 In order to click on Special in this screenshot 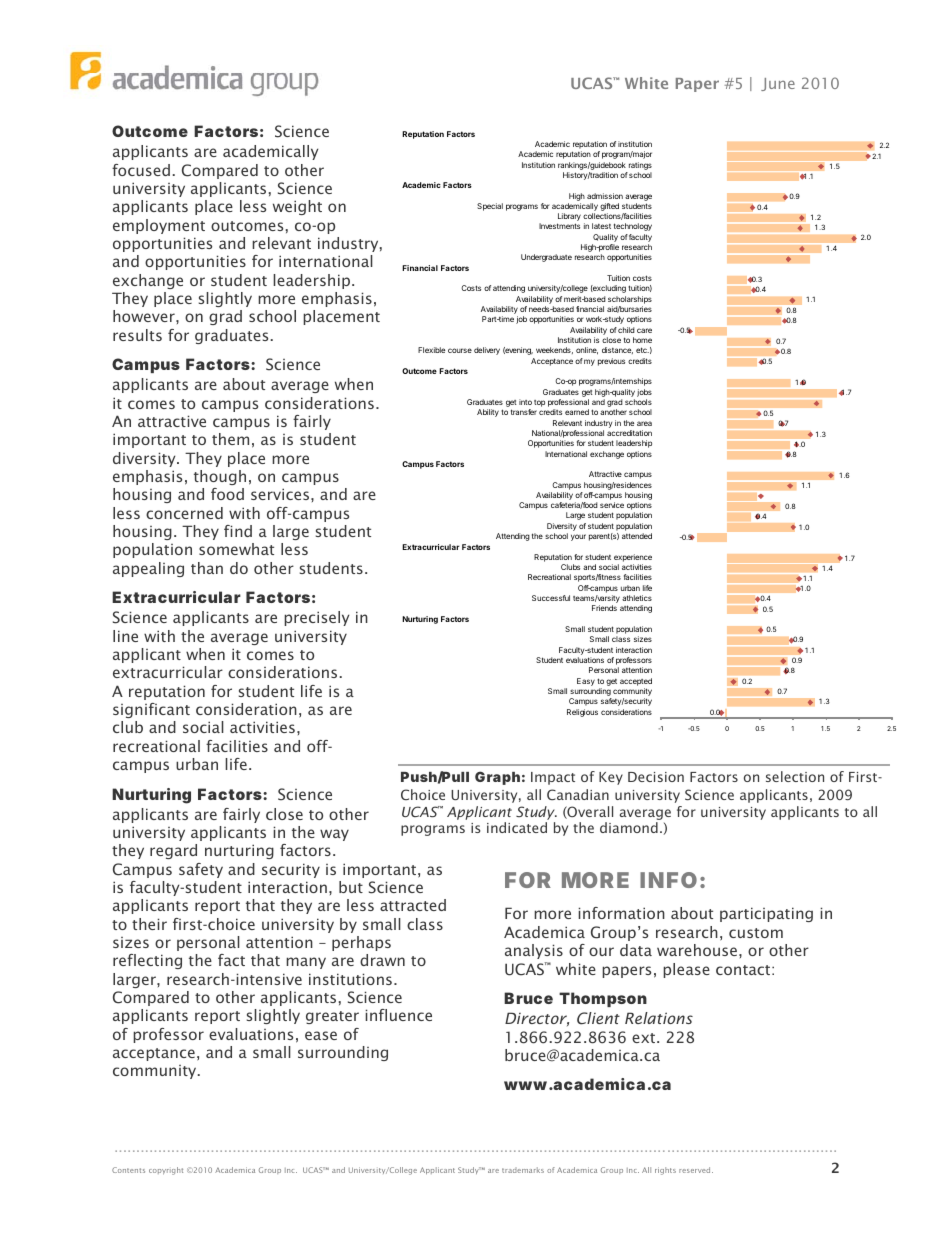, I will do `click(490, 207)`.
